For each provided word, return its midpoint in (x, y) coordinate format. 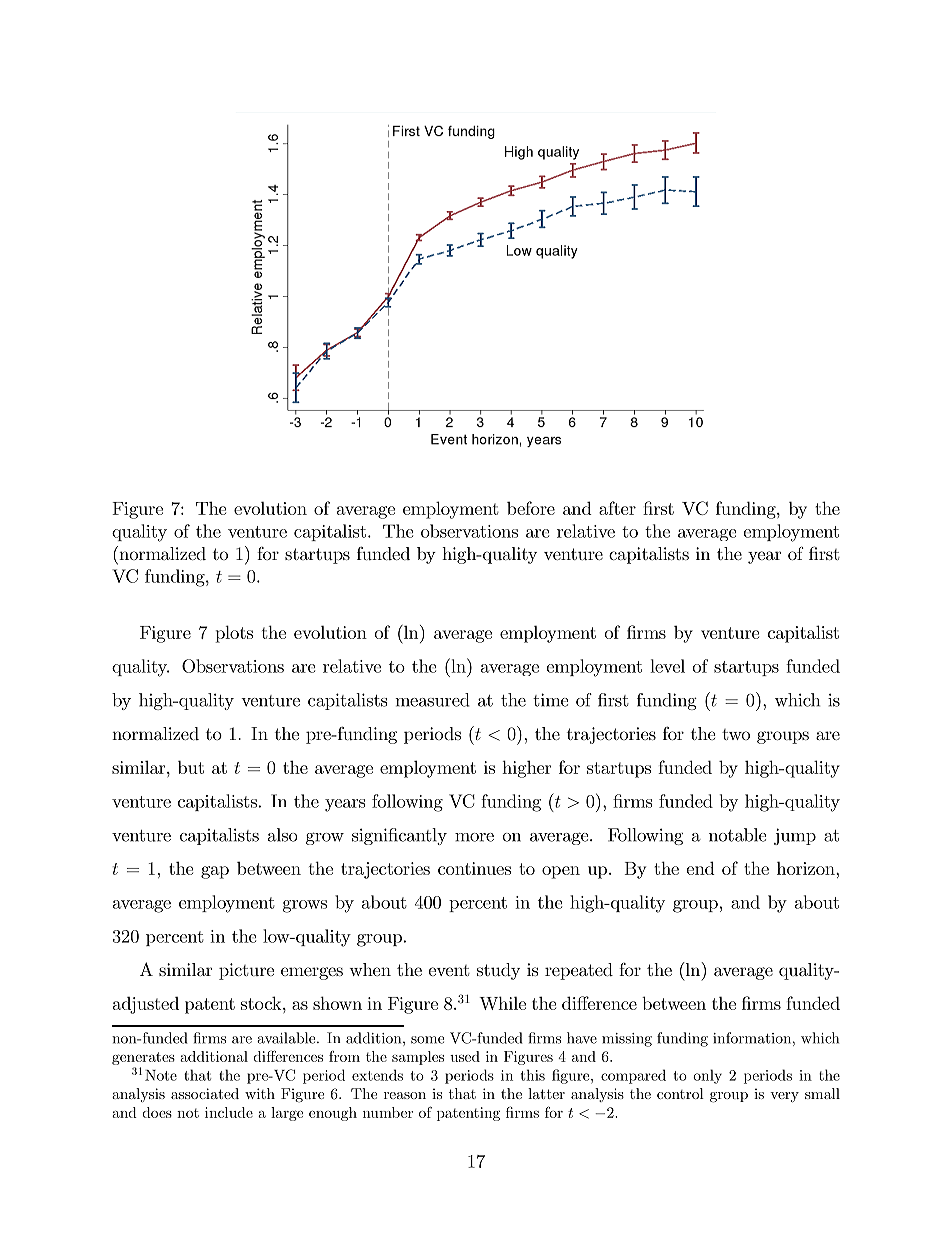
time (551, 700)
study (498, 971)
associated (205, 1093)
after (617, 508)
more (474, 837)
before (531, 508)
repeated (579, 971)
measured (432, 700)
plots (234, 634)
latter (546, 1093)
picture (246, 971)
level (667, 666)
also (282, 835)
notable (738, 835)
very (784, 1097)
